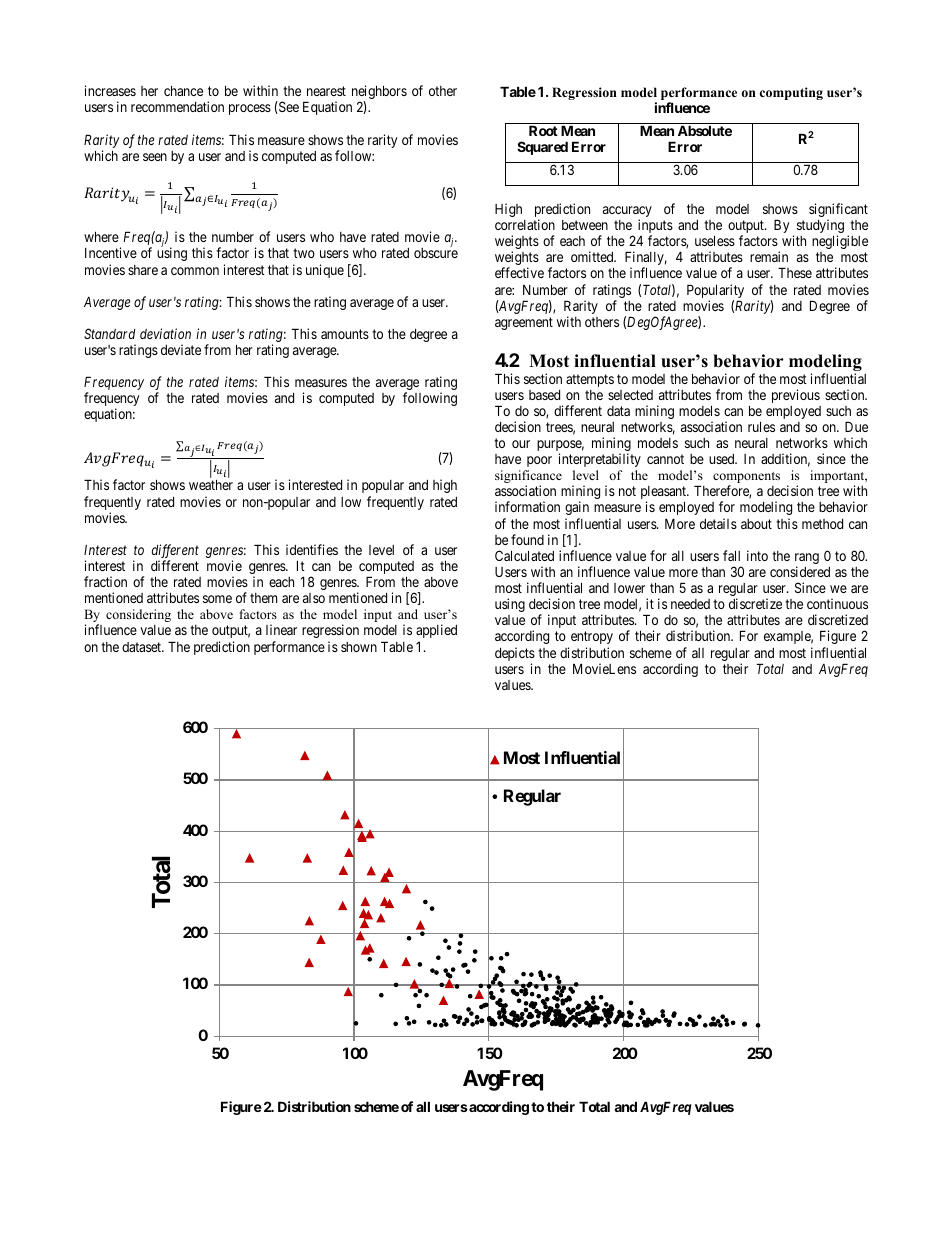 The image size is (952, 1233). Describe the element at coordinates (436, 253) in the screenshot. I see `obscure` at that location.
